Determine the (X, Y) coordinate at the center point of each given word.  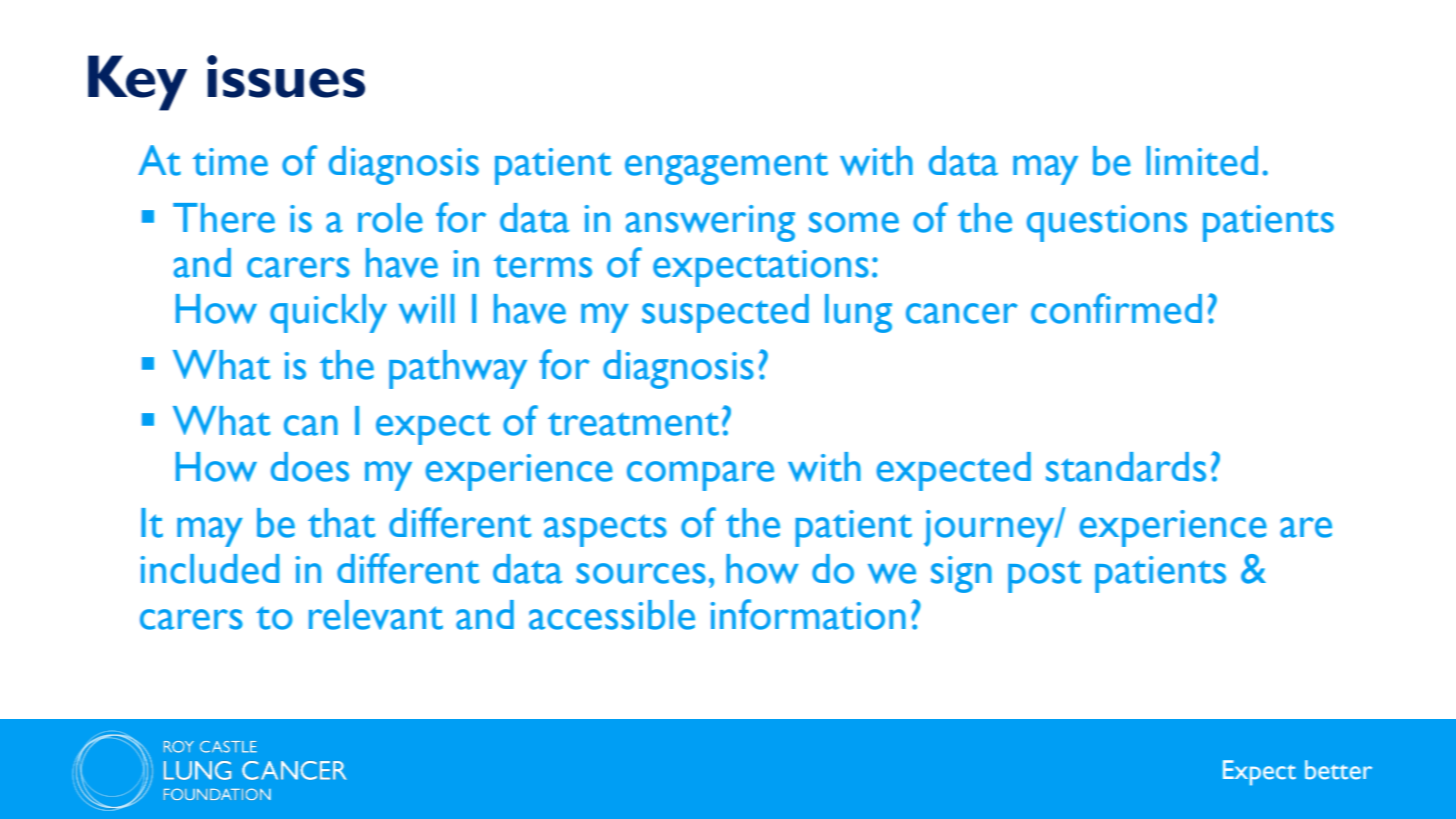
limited (1202, 161)
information (808, 614)
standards (1126, 467)
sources (641, 573)
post (1044, 576)
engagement (726, 168)
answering (710, 223)
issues (286, 76)
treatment (633, 424)
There (224, 218)
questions (1107, 223)
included (210, 569)
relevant (376, 615)
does (310, 467)
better (1338, 770)
